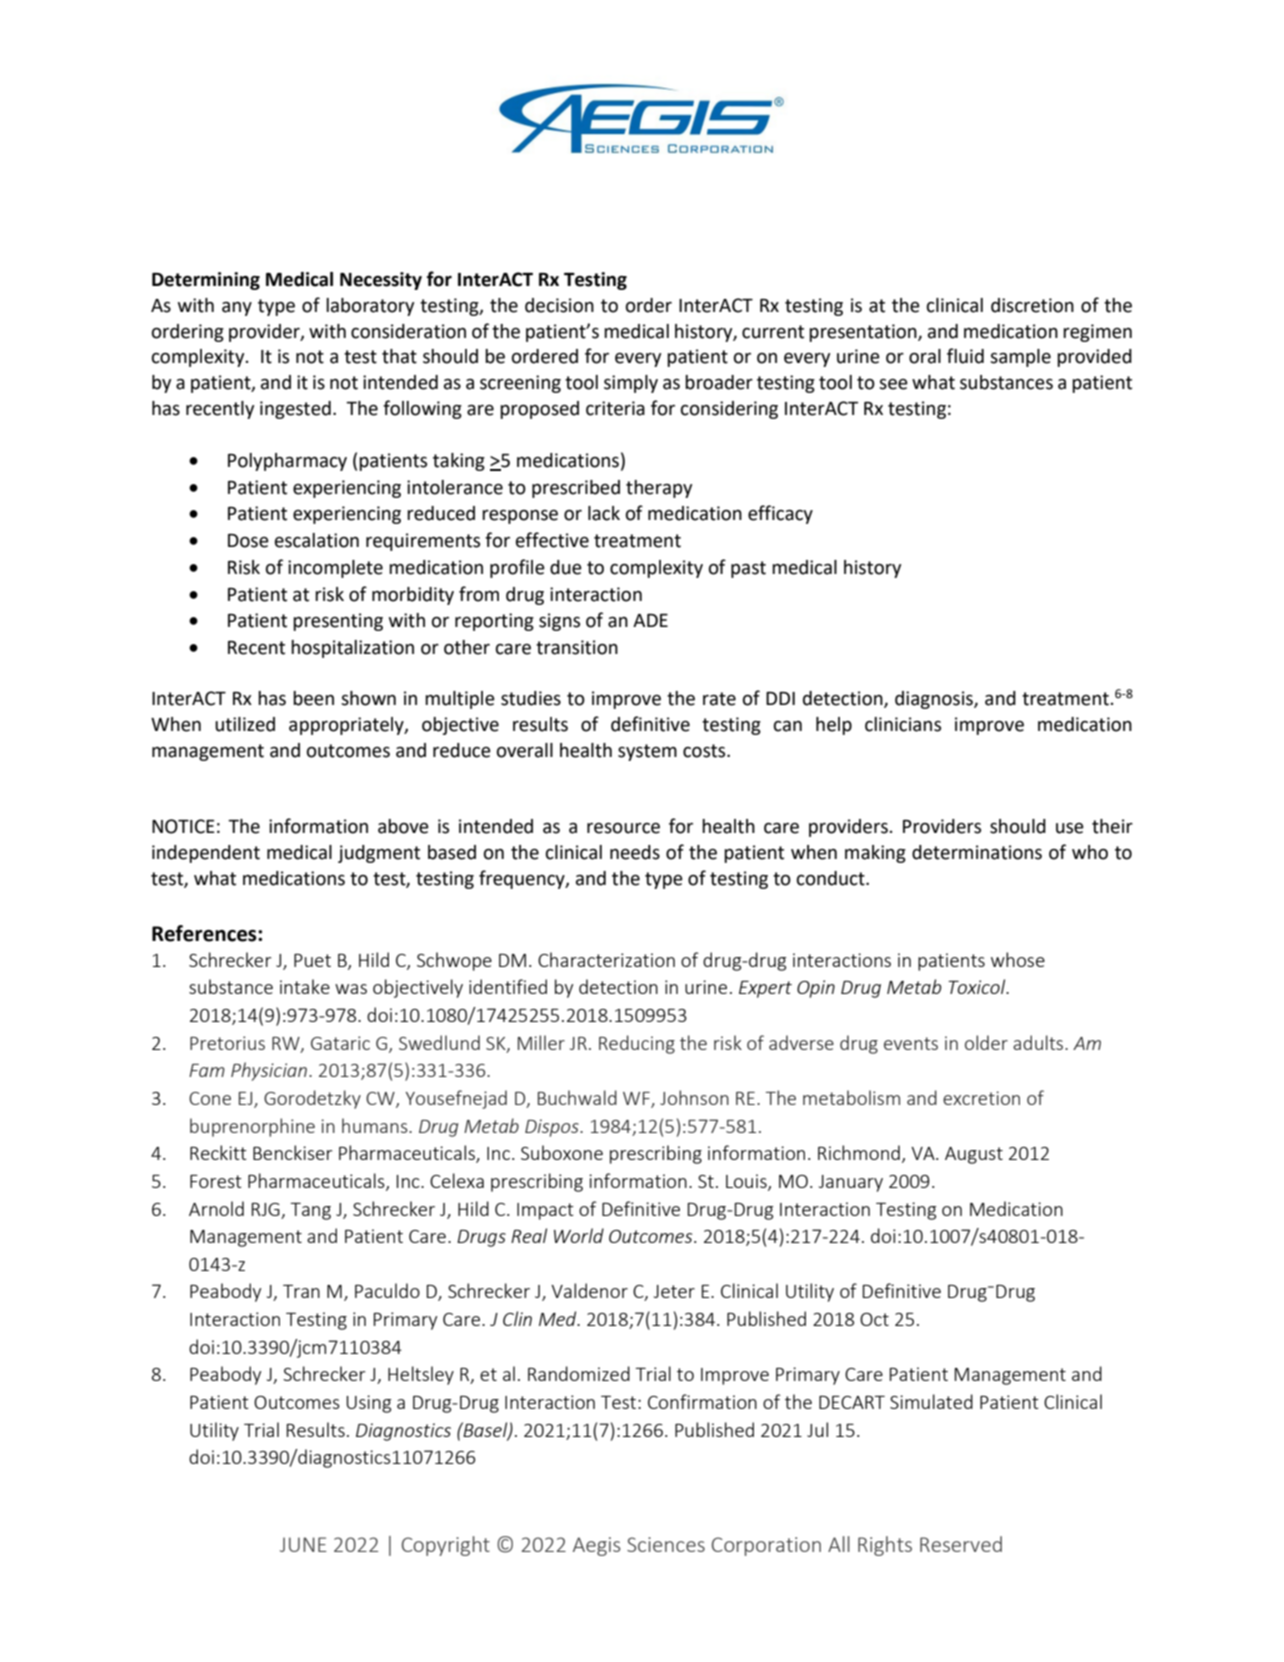  Describe the element at coordinates (694, 1097) in the document. I see `Johnson` at that location.
